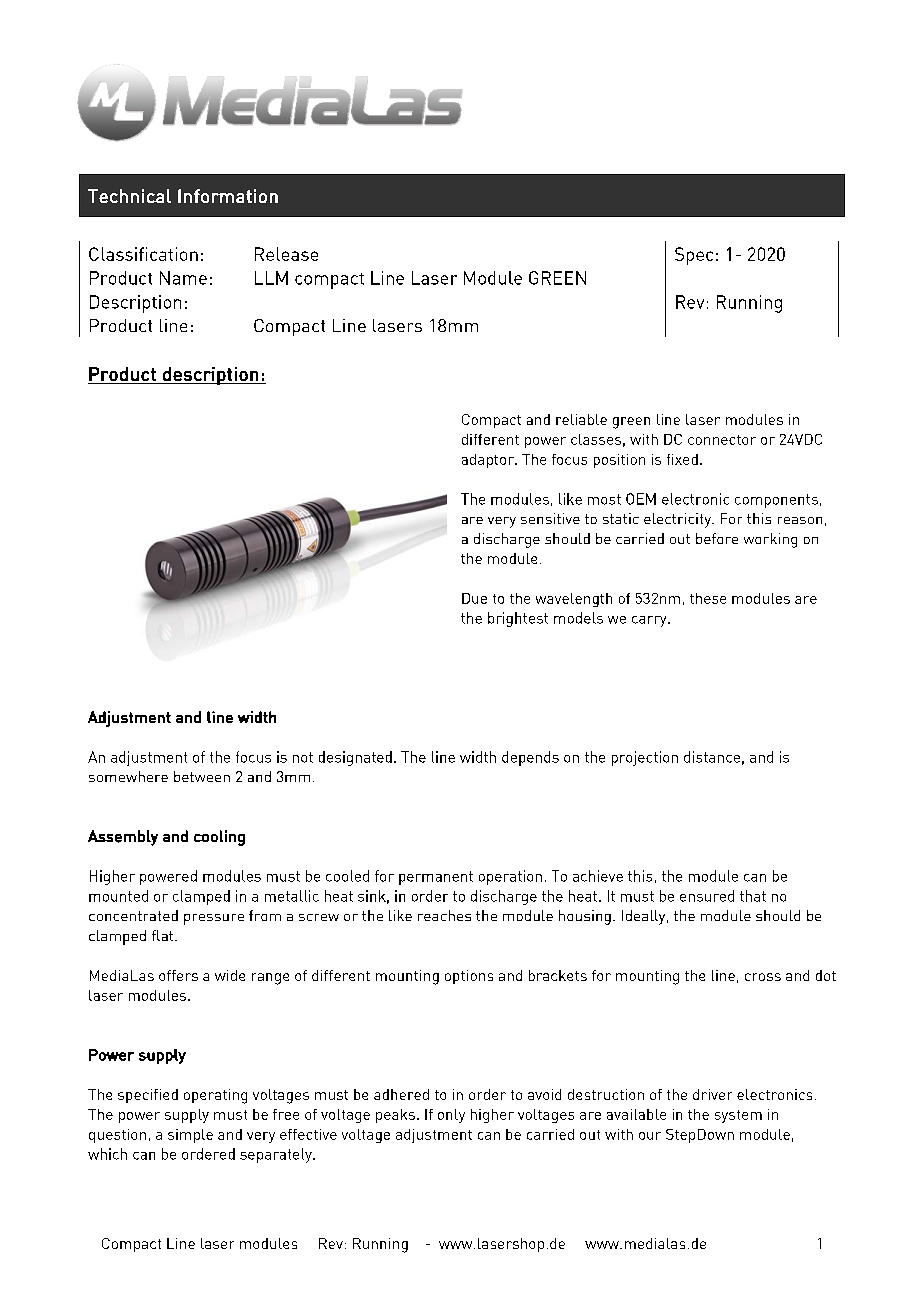  Describe the element at coordinates (708, 598) in the screenshot. I see `these` at that location.
